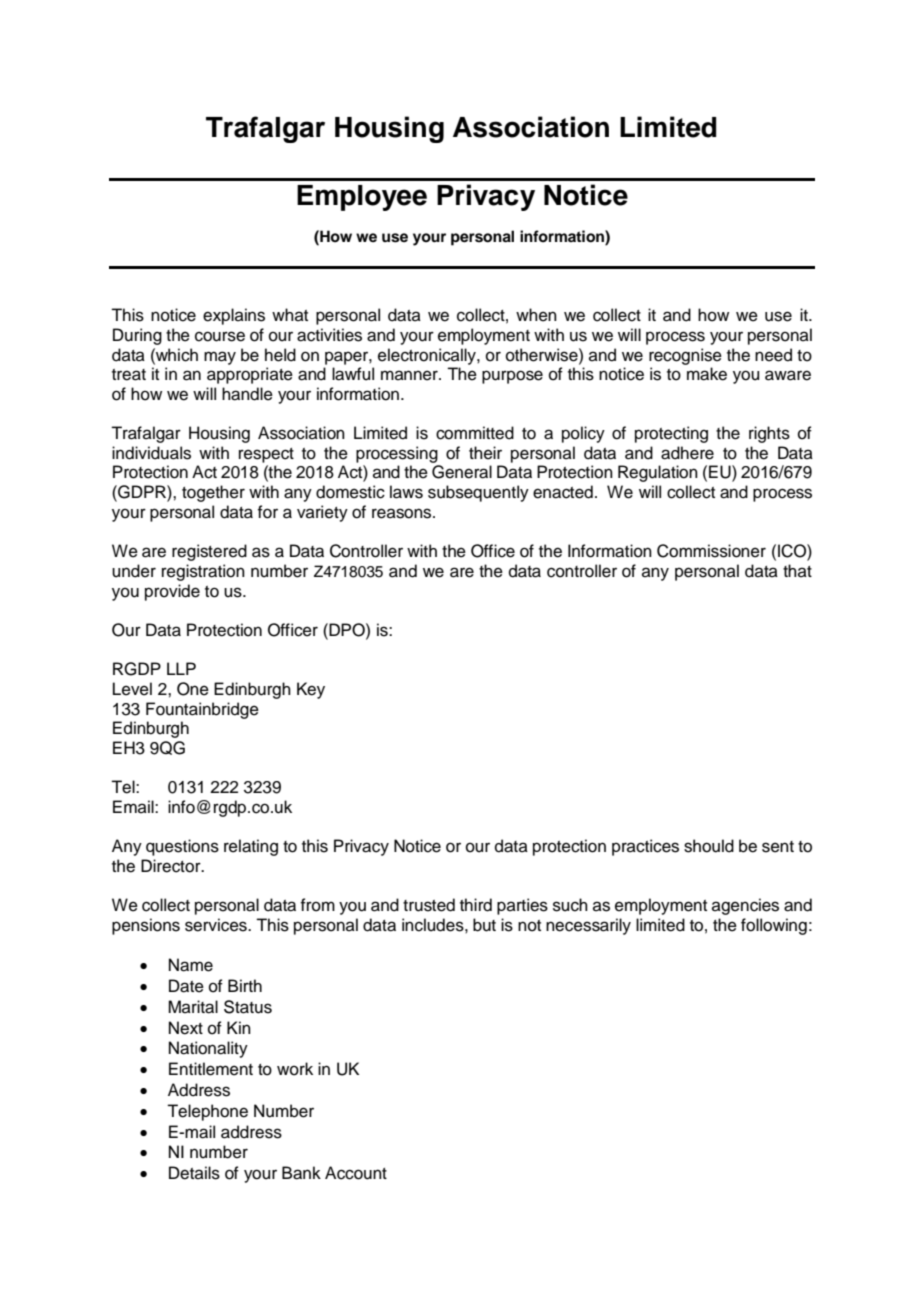 Image resolution: width=924 pixels, height=1308 pixels. I want to click on Employee, so click(362, 198).
